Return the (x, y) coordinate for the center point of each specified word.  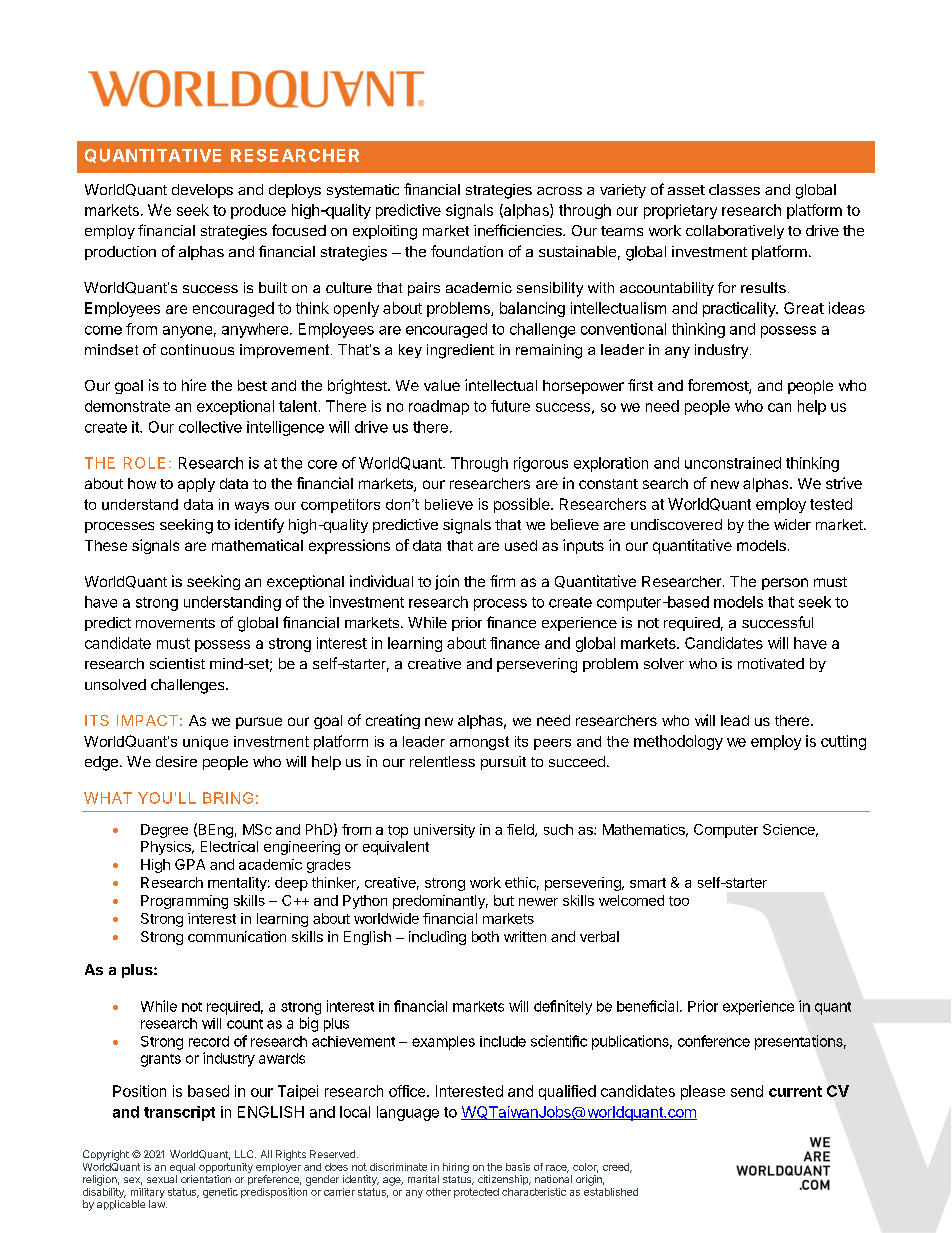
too (679, 901)
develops (202, 191)
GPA (190, 864)
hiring (456, 1168)
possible (523, 505)
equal (182, 1168)
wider (792, 524)
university (444, 831)
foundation (467, 251)
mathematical (257, 545)
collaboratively (735, 232)
